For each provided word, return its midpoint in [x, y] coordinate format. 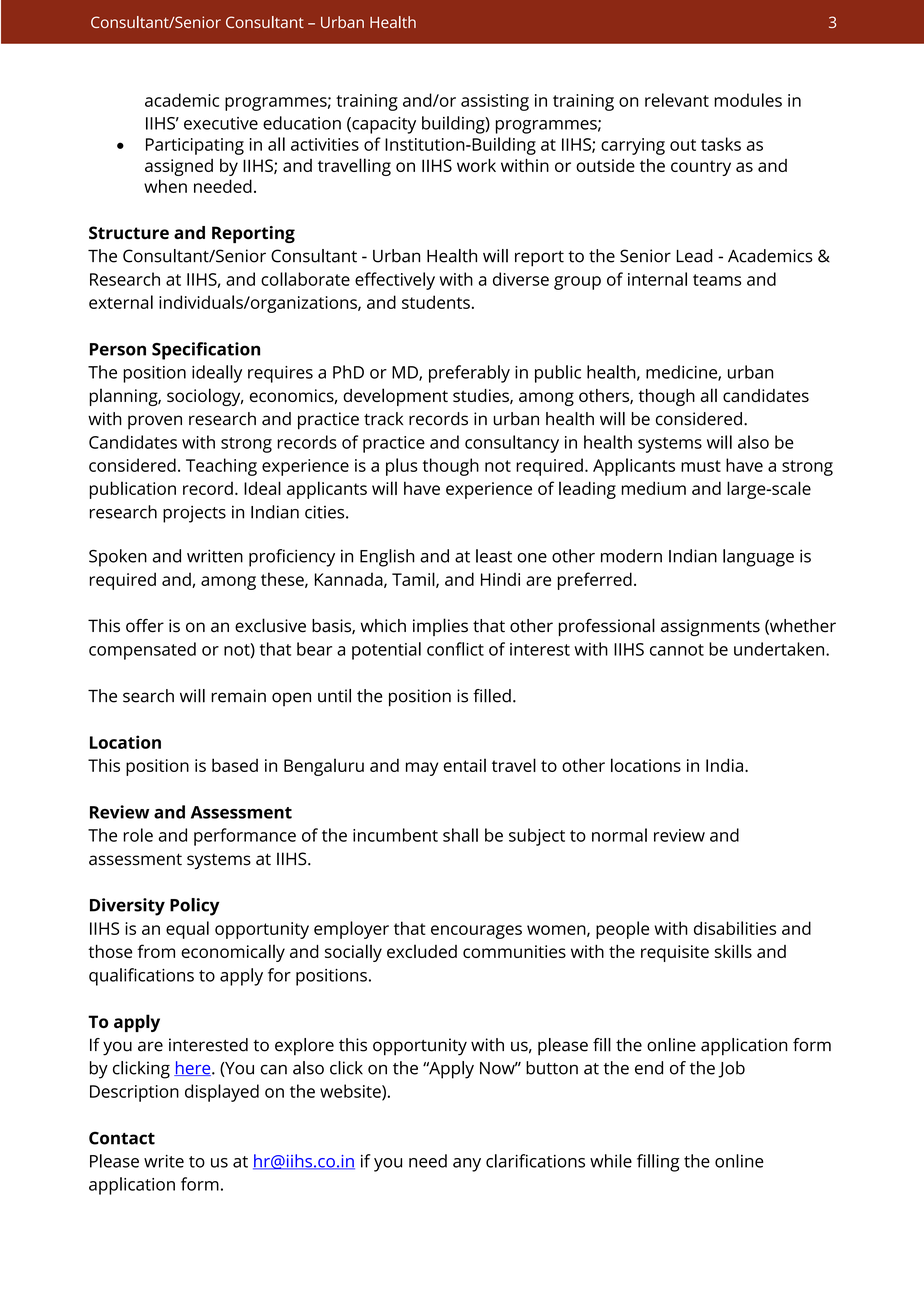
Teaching [221, 467]
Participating [195, 146]
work [476, 165]
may [422, 769]
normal [619, 835]
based [235, 765]
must [701, 466]
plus [402, 467]
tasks [721, 144]
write [164, 1161]
